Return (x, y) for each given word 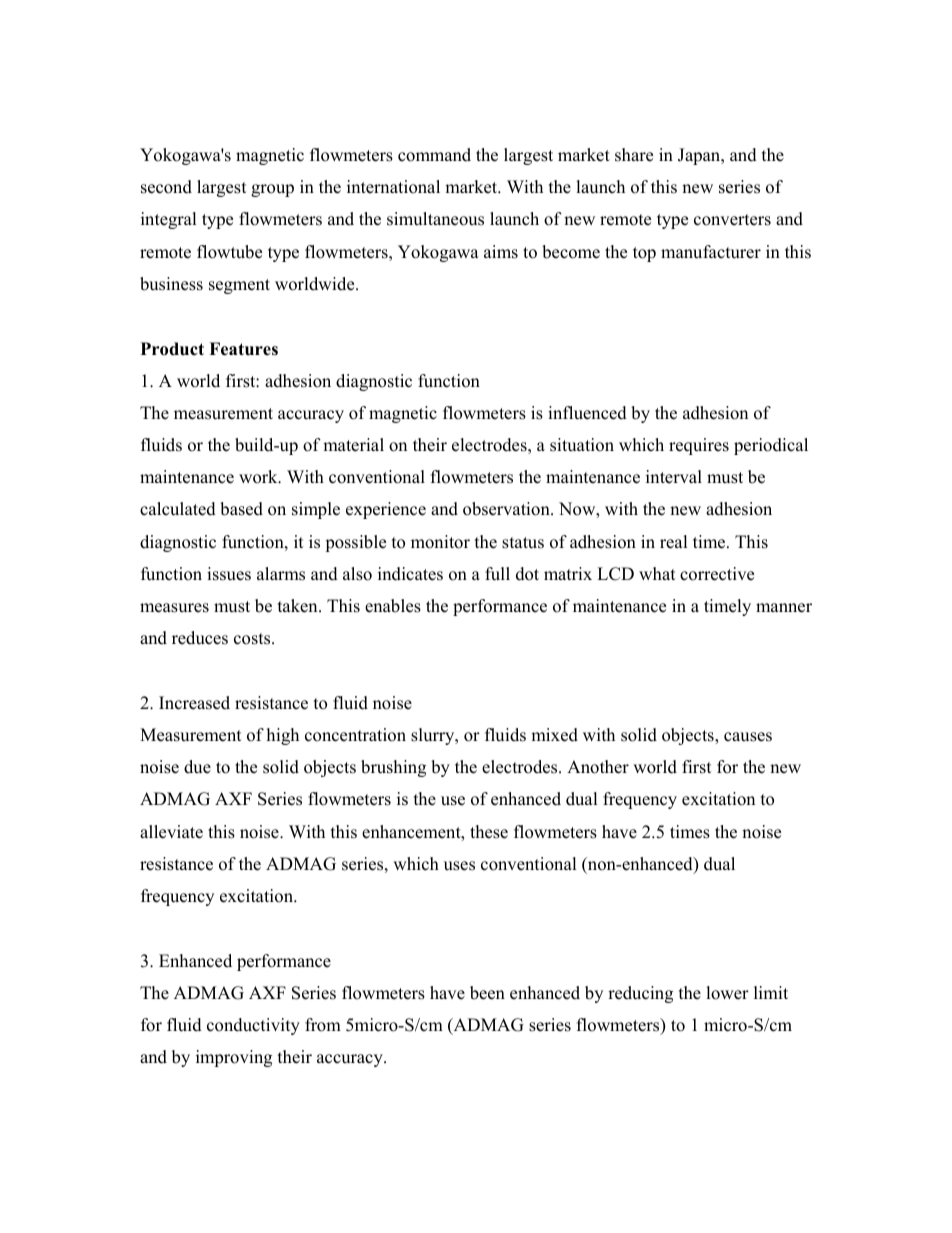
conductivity (253, 1026)
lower (727, 993)
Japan (700, 156)
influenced (587, 413)
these (489, 832)
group (272, 190)
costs (253, 639)
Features (243, 349)
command (434, 155)
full (497, 574)
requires (699, 446)
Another (598, 767)
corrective (717, 574)
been (487, 993)
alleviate (171, 832)
